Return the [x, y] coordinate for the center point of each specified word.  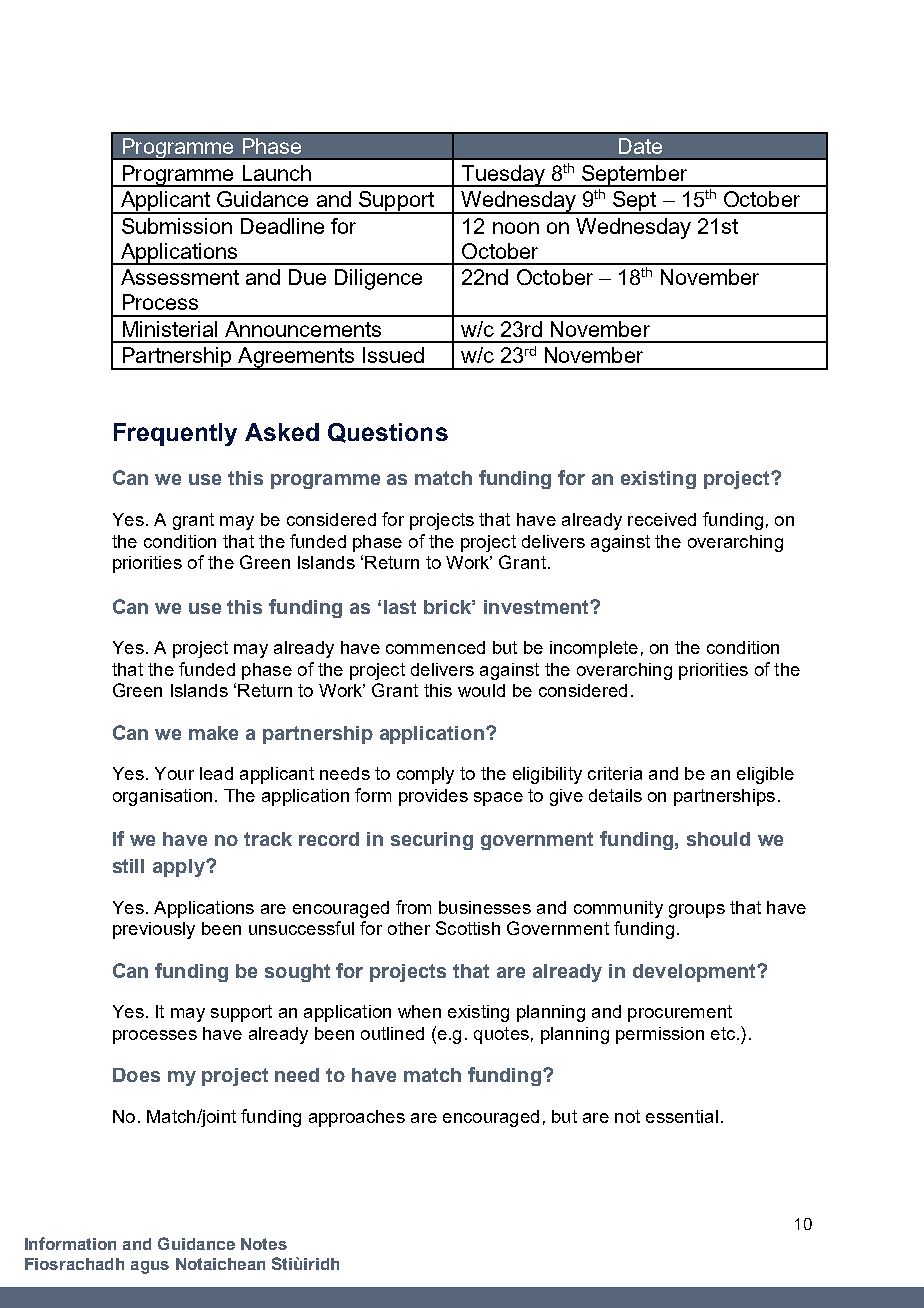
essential [682, 1116]
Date [640, 146]
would [481, 690]
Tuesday [503, 176]
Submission [177, 226]
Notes [264, 1244]
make [213, 733]
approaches [357, 1118]
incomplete [594, 649]
